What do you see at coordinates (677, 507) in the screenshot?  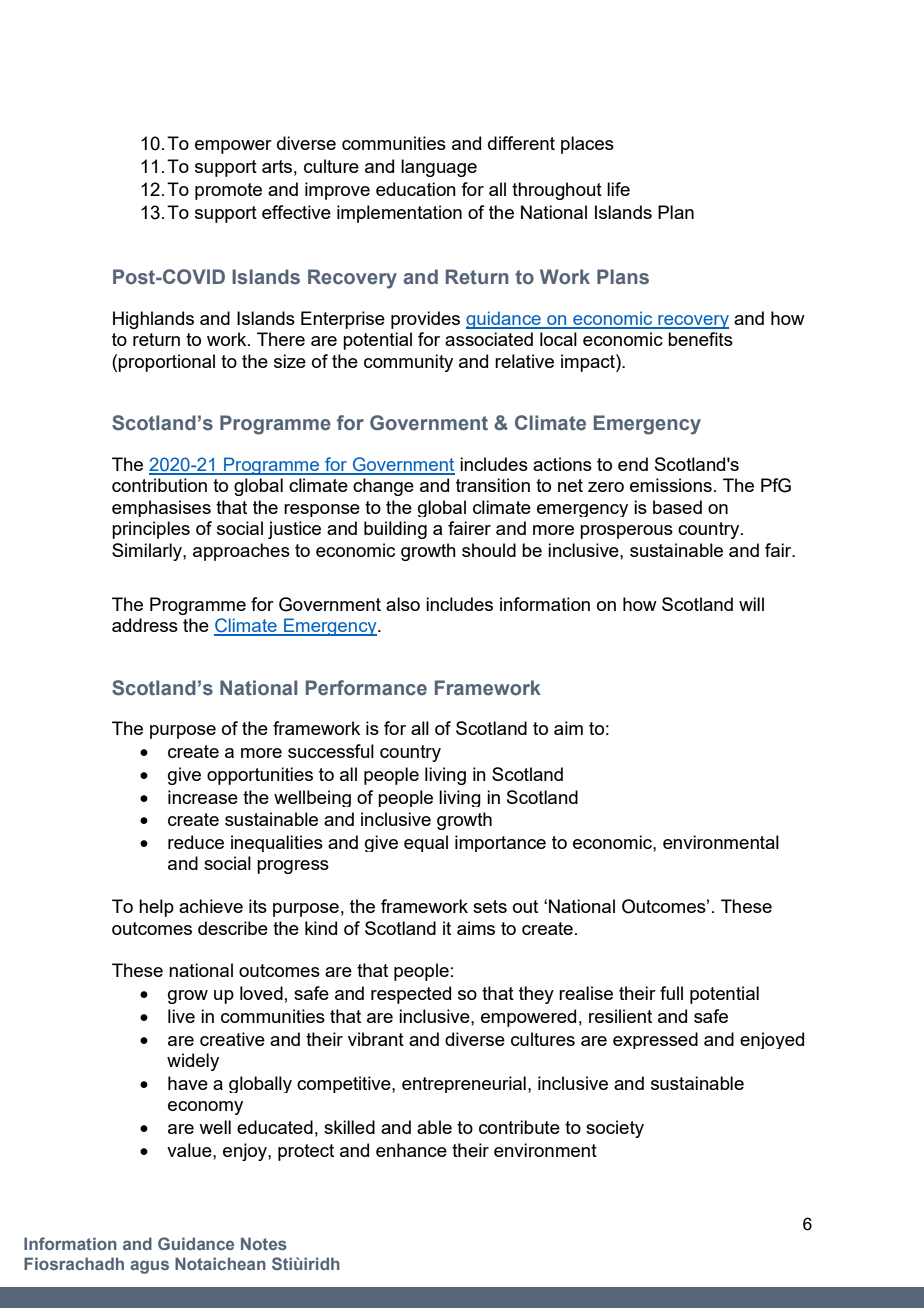 I see `based` at bounding box center [677, 507].
